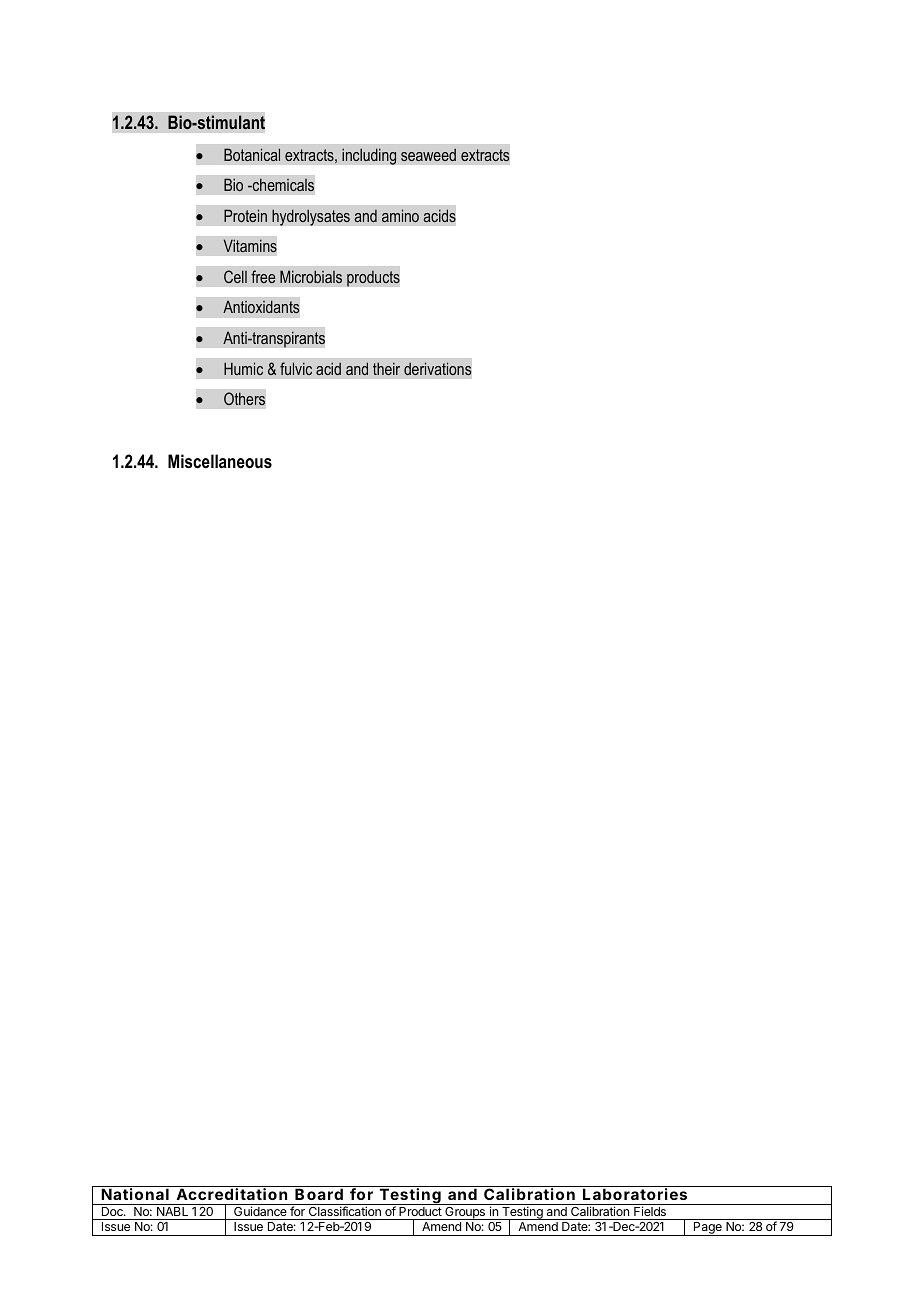 This page has width=924, height=1308. I want to click on Vitamins, so click(250, 245).
